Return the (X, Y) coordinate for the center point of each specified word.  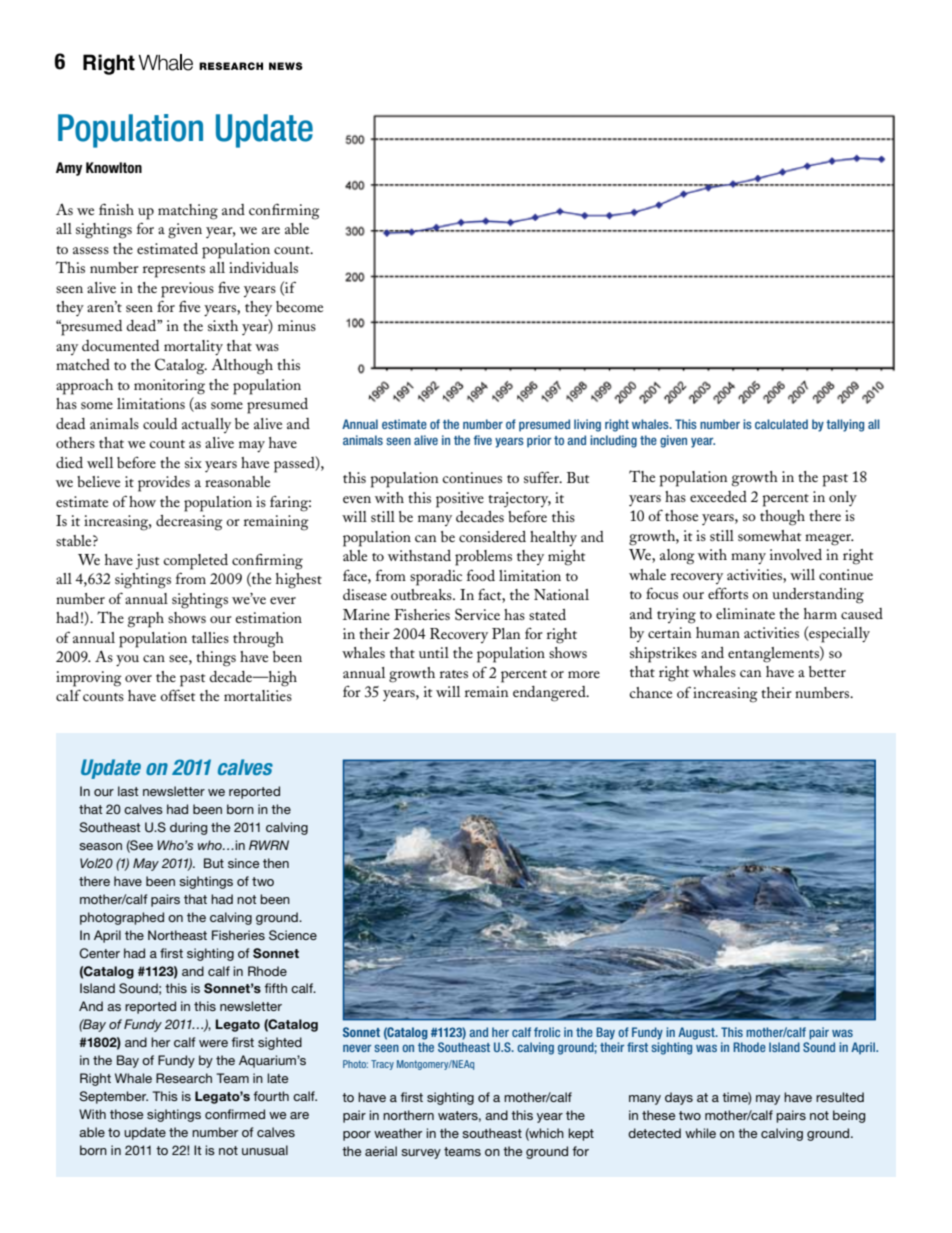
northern (408, 1115)
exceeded (718, 496)
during (189, 828)
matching (188, 212)
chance (651, 692)
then (276, 863)
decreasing (189, 523)
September (113, 1097)
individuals (263, 267)
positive (460, 500)
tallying (845, 425)
